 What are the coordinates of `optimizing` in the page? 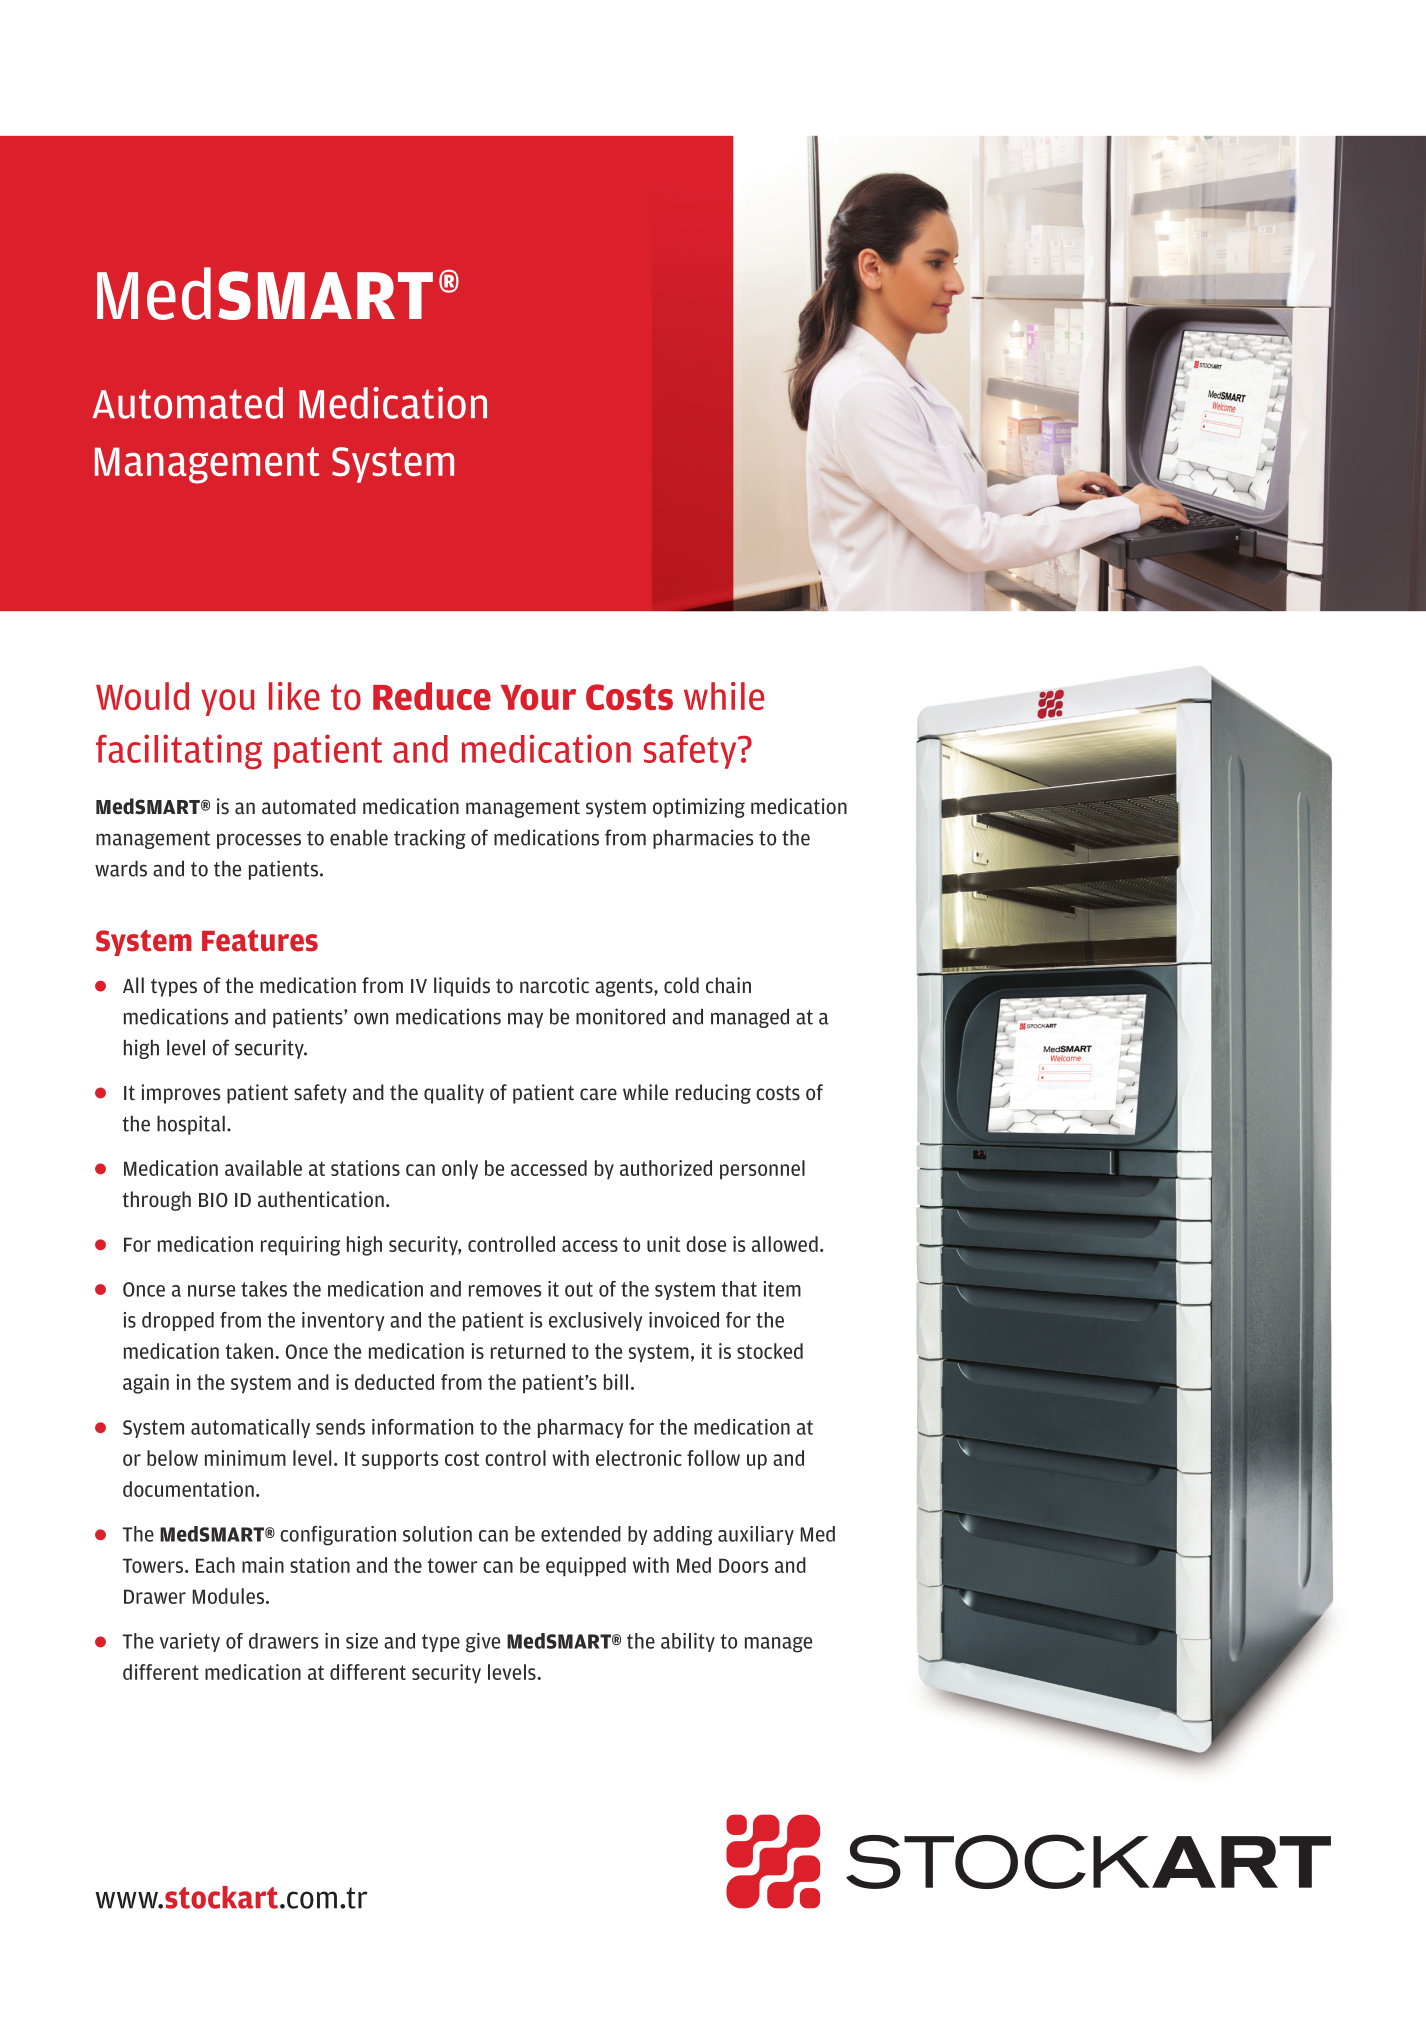 It's located at (699, 808).
